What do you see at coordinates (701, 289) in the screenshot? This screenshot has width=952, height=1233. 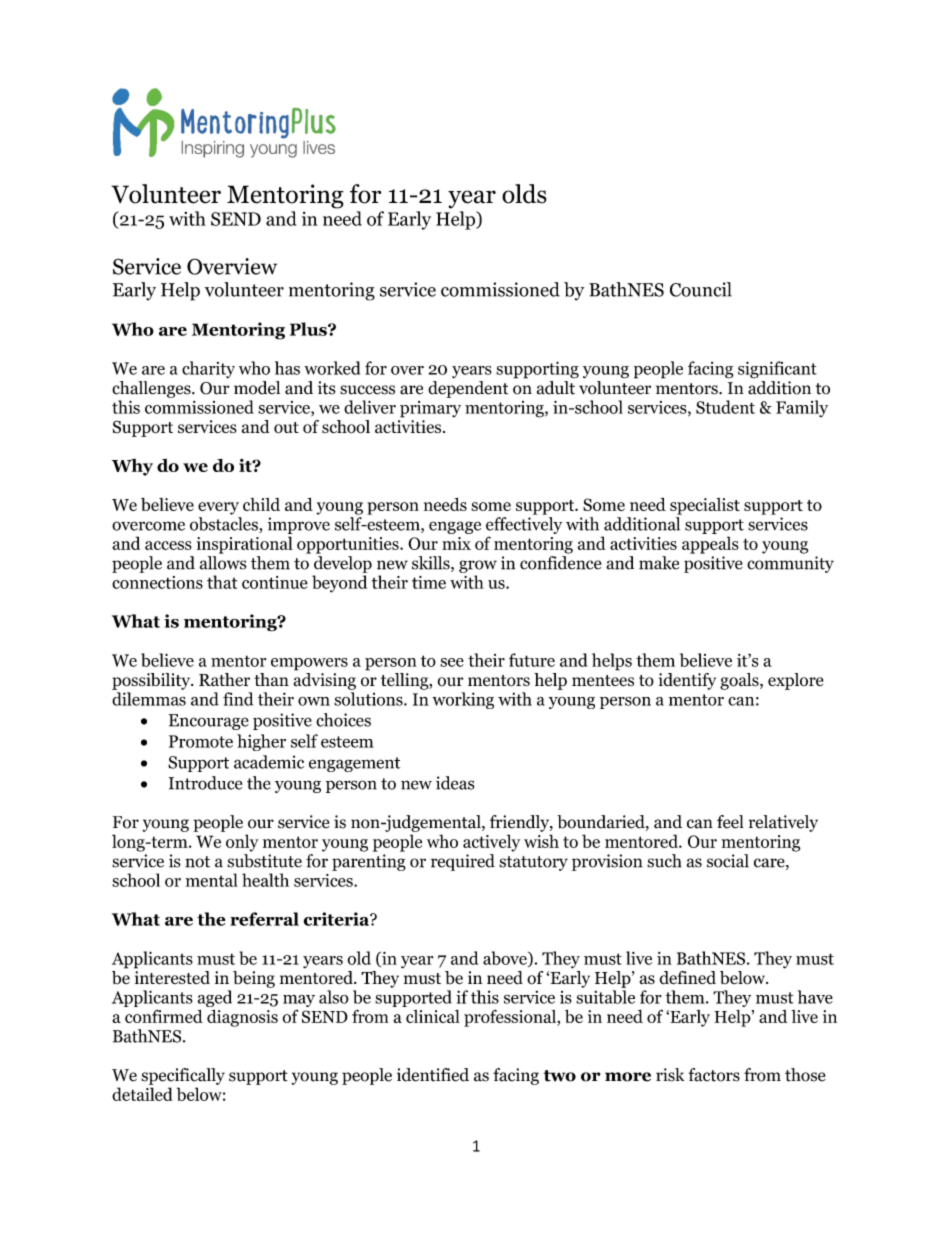 I see `Council` at bounding box center [701, 289].
